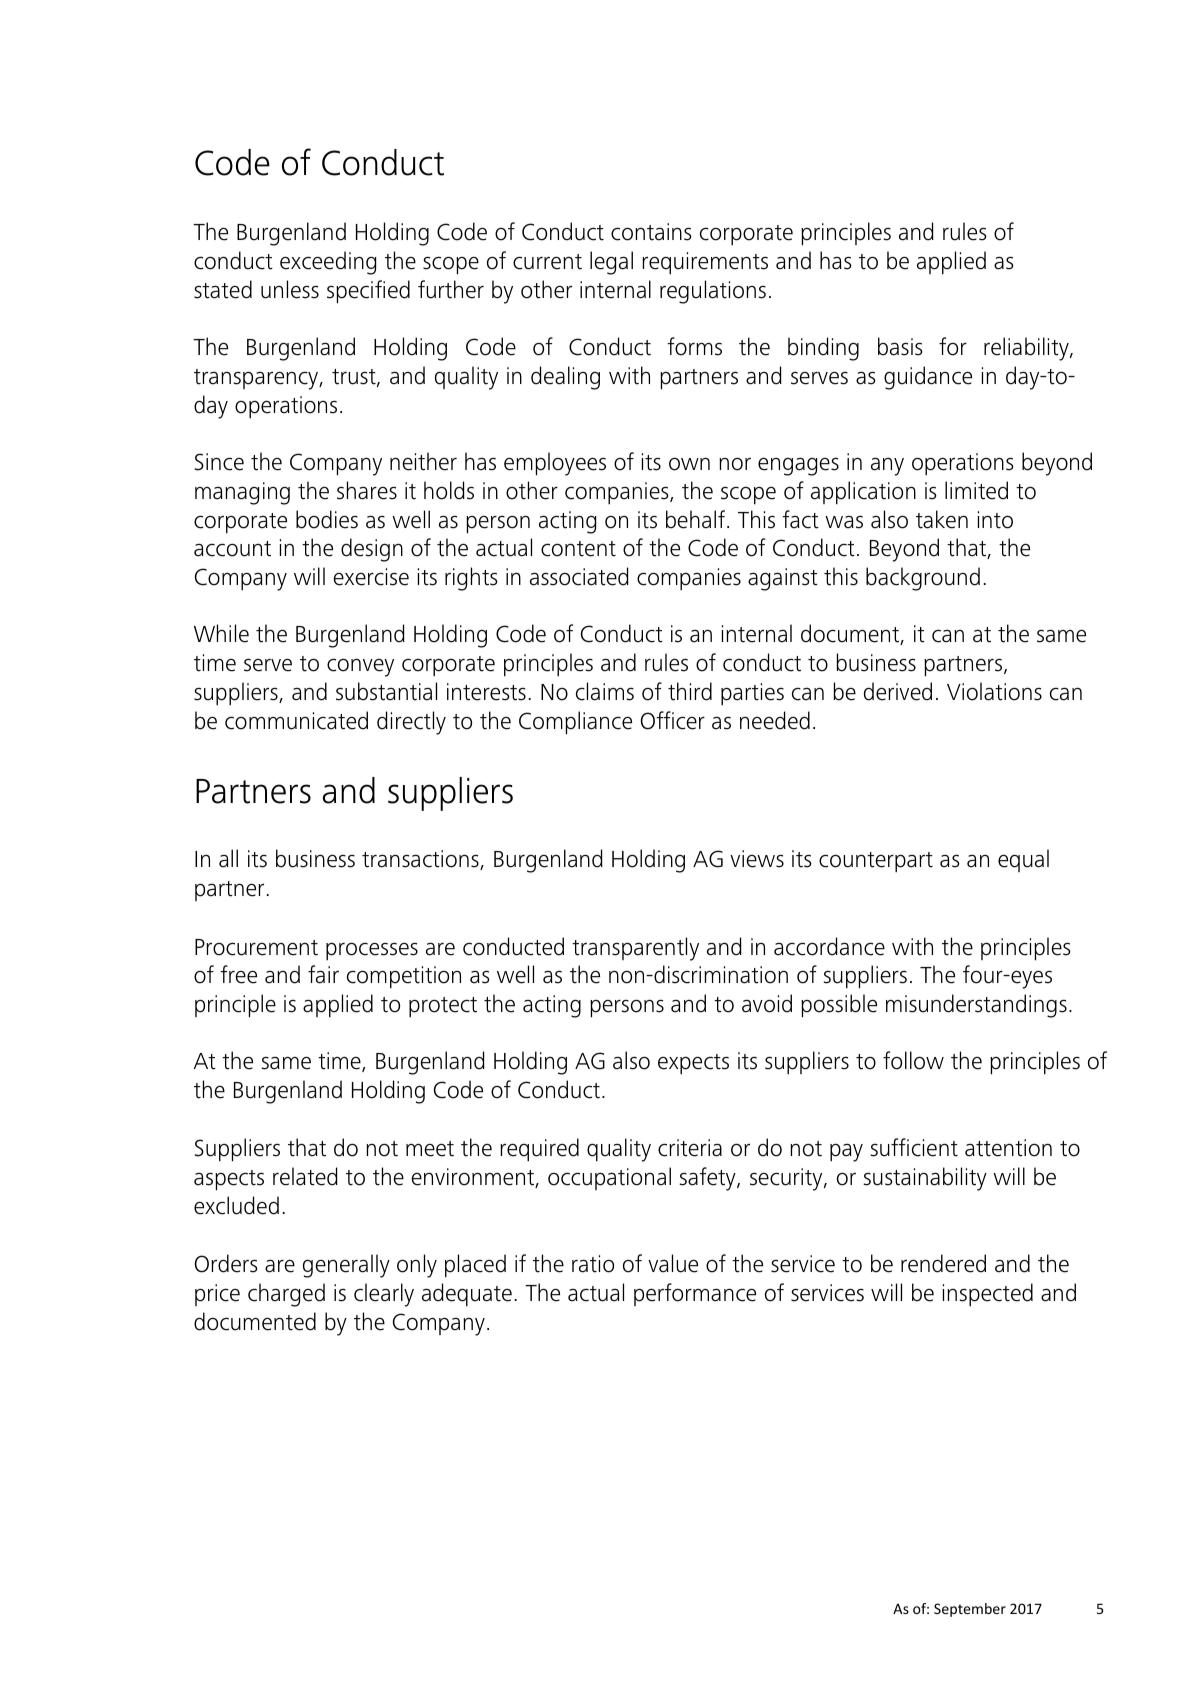  Describe the element at coordinates (970, 1610) in the screenshot. I see `September` at that location.
